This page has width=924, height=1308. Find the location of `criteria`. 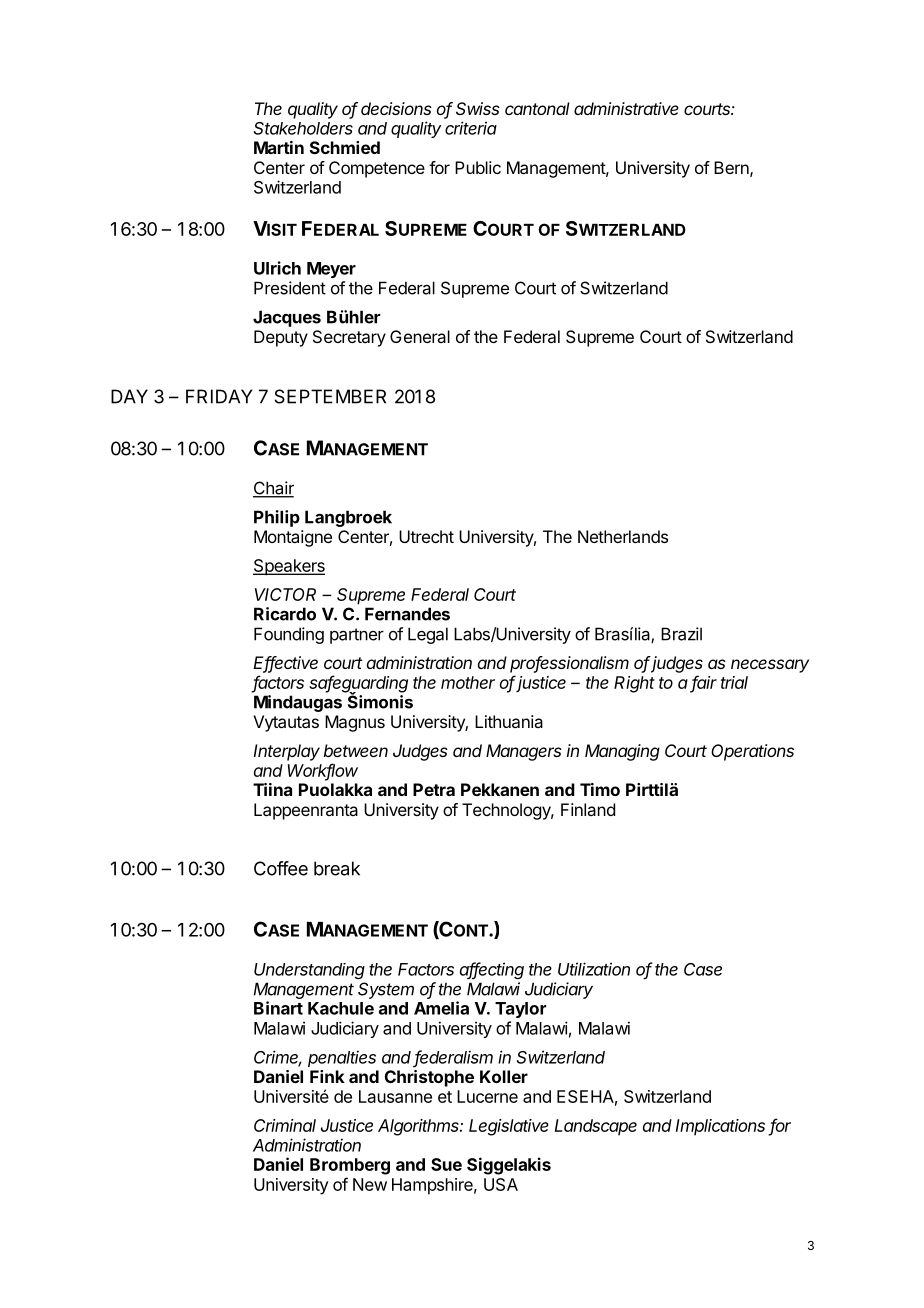

criteria is located at coordinates (471, 128).
